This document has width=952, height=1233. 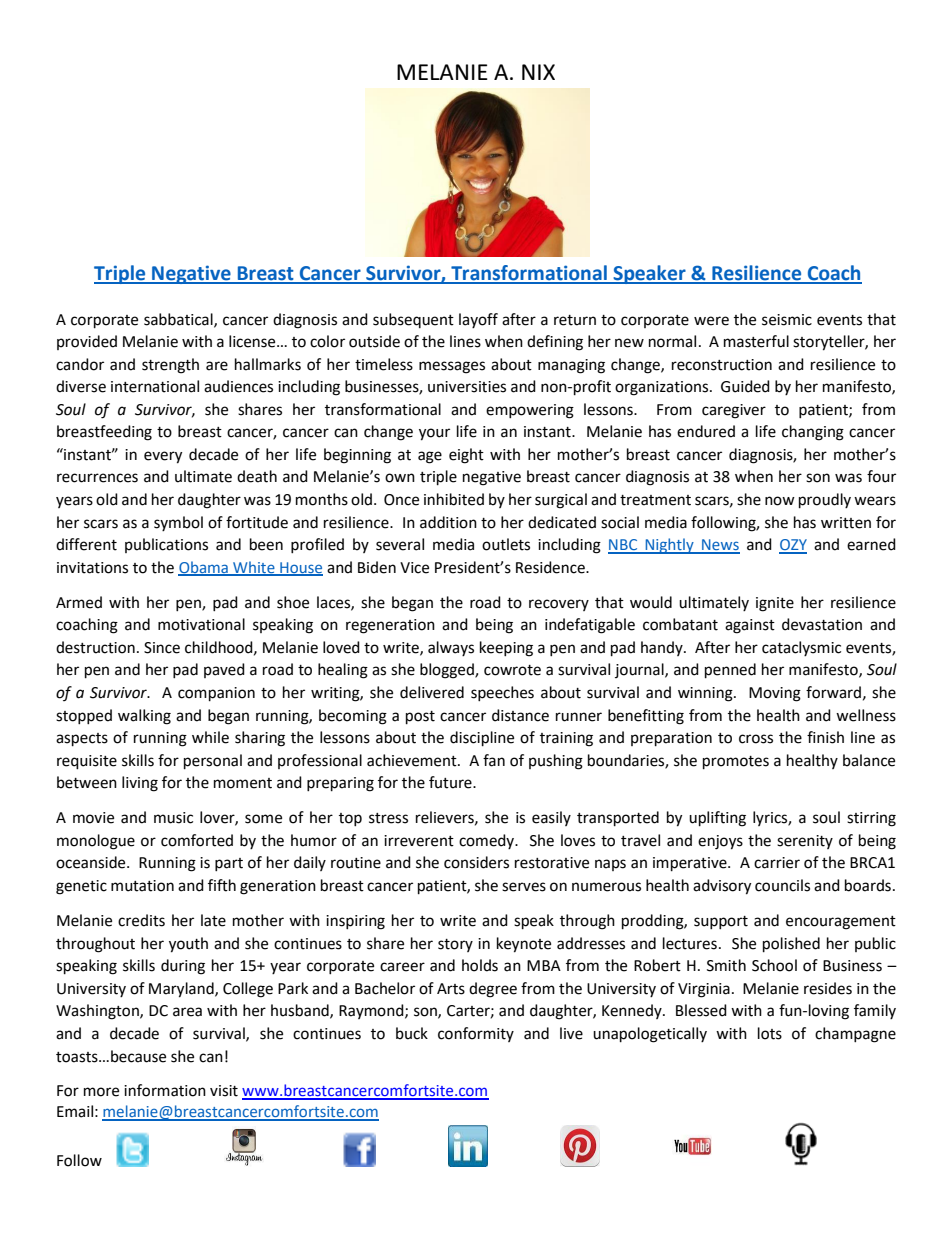 What do you see at coordinates (213, 762) in the document?
I see `personal` at bounding box center [213, 762].
